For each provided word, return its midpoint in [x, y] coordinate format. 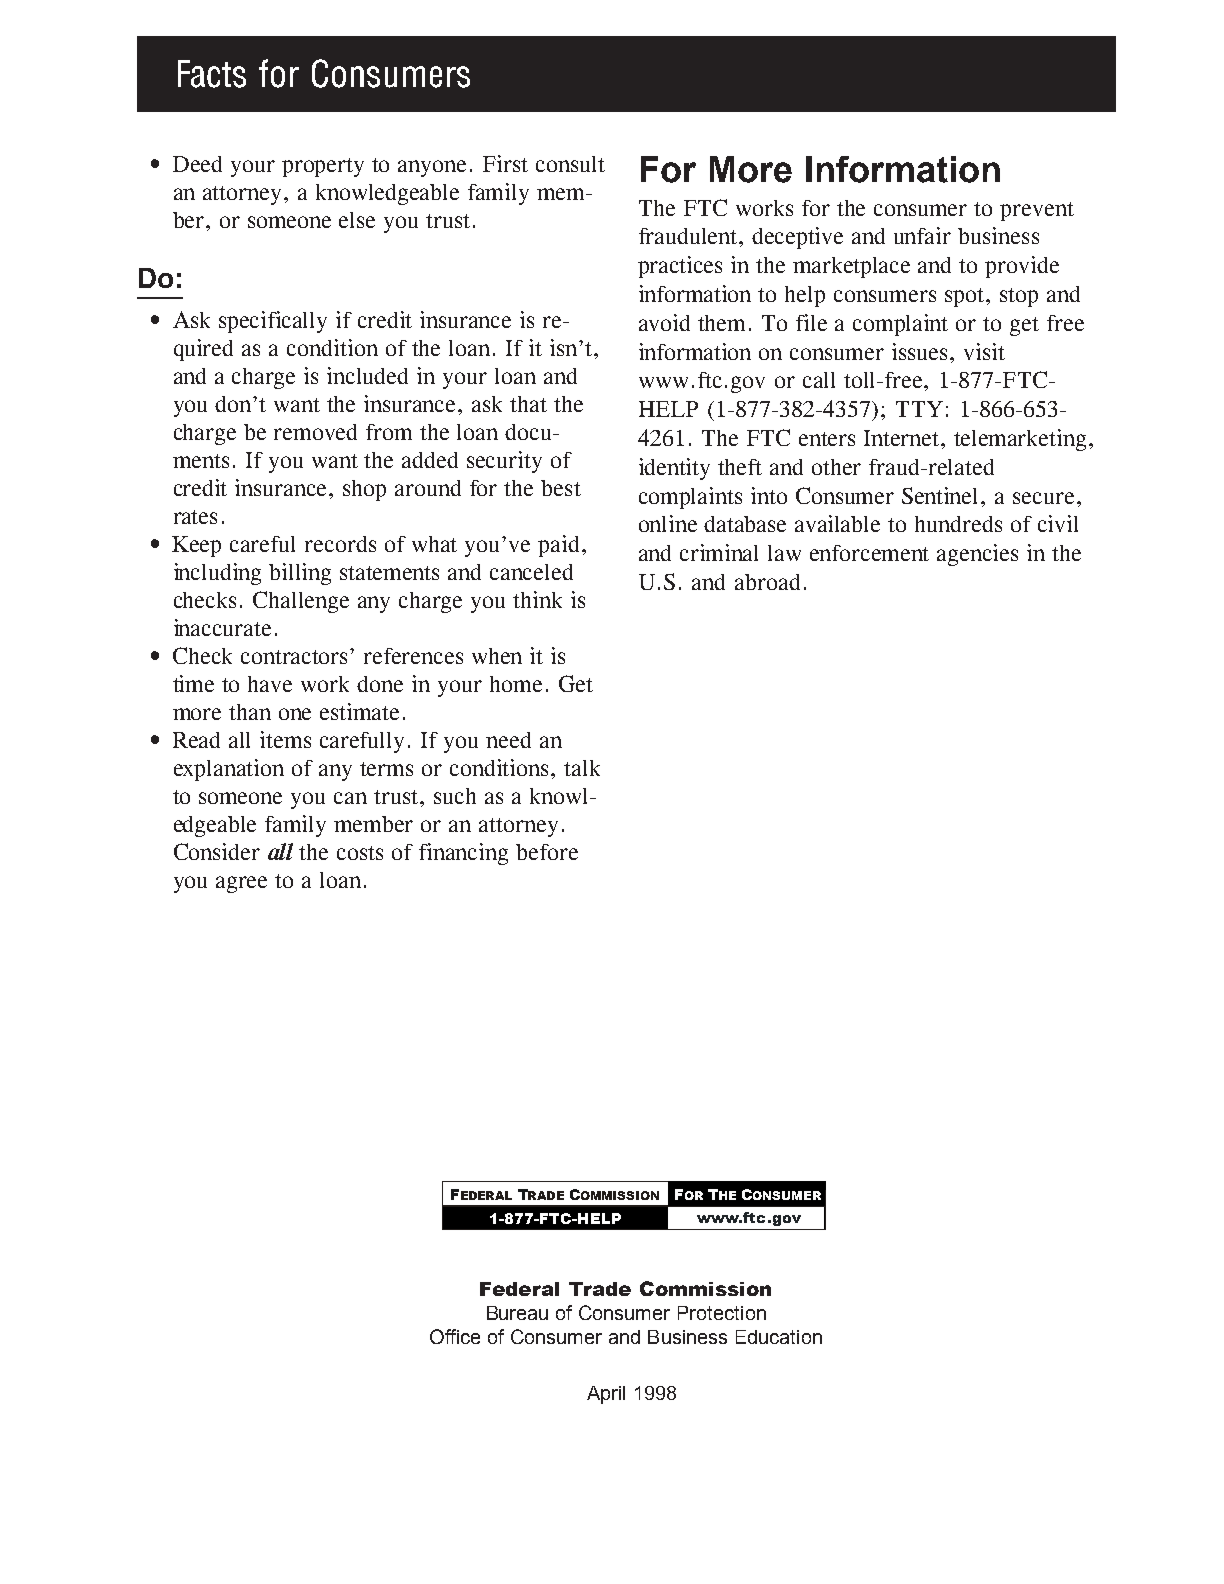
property [323, 167]
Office [455, 1336]
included [367, 375]
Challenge [301, 602]
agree [241, 884]
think [537, 599]
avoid [664, 322]
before [547, 852]
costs [360, 853]
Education [779, 1337]
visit [984, 351]
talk [582, 768]
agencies [977, 555]
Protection [722, 1313]
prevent [1037, 211]
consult [570, 164]
